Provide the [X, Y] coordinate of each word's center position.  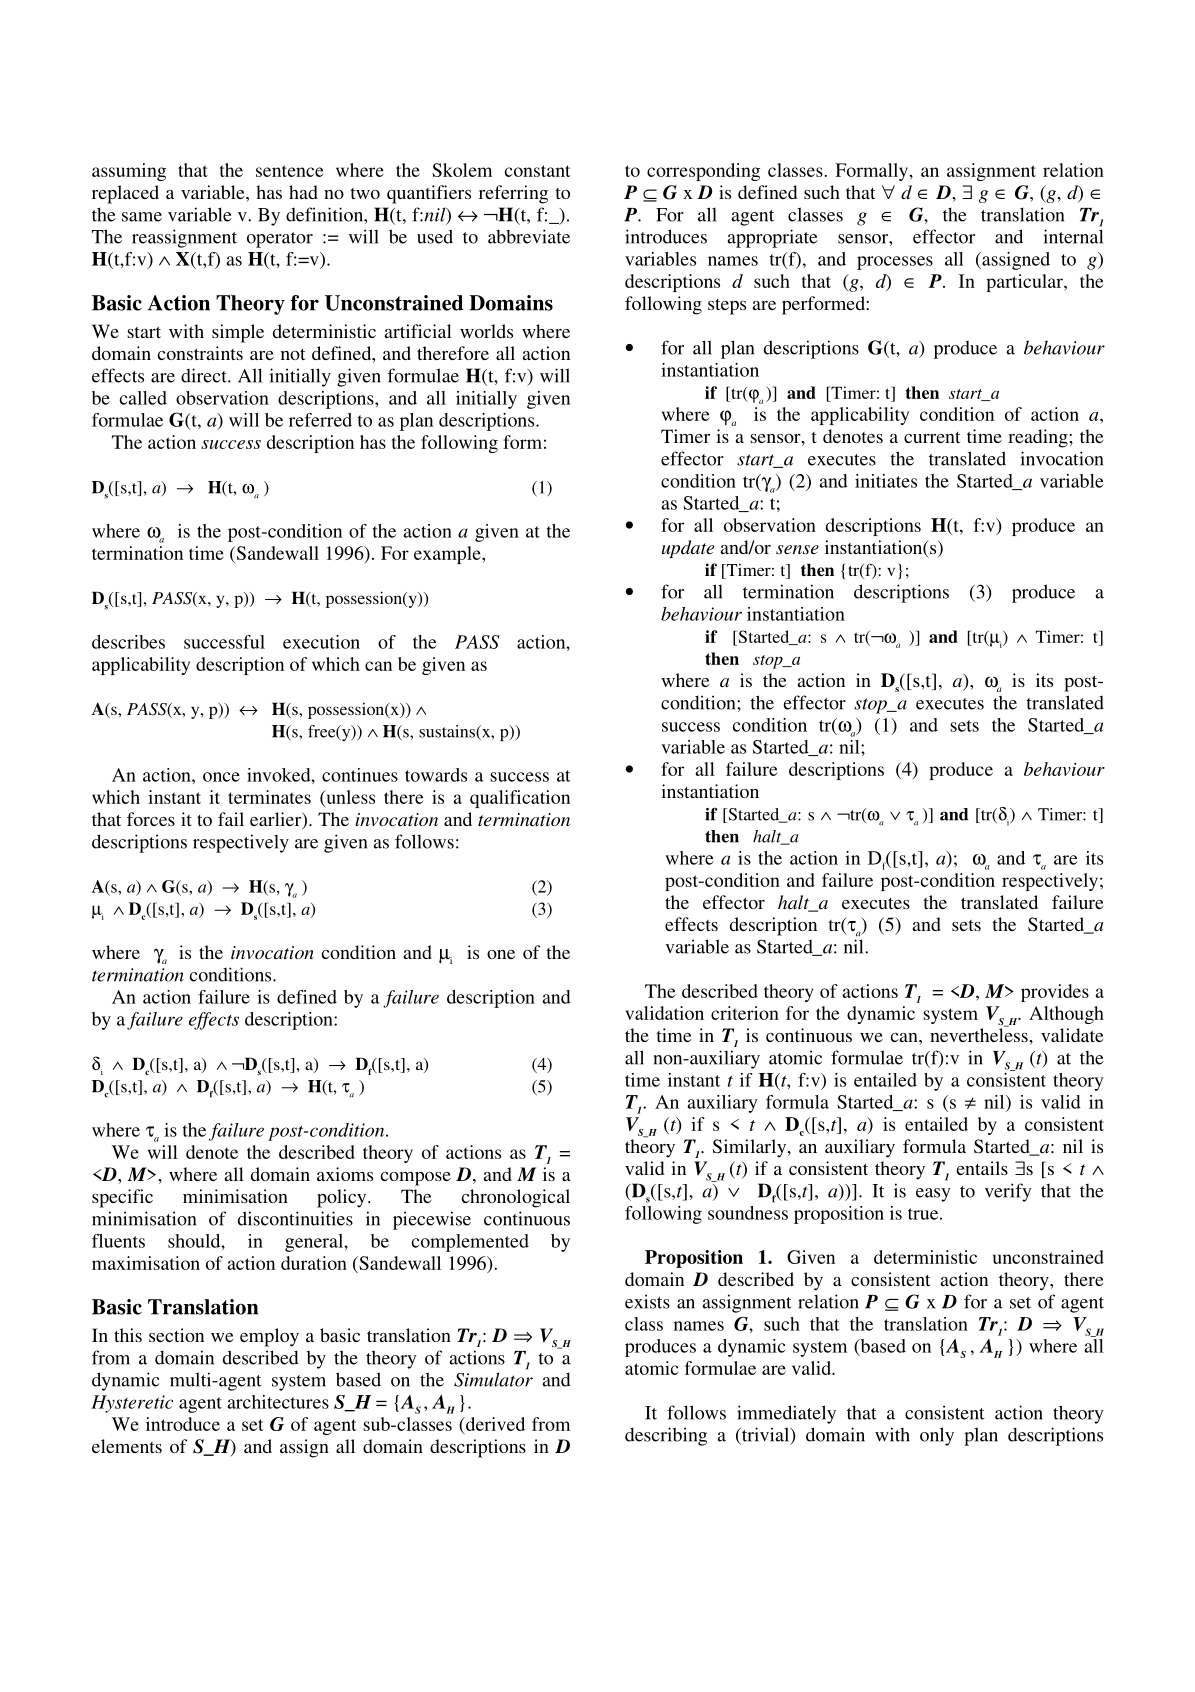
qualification [520, 799]
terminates [269, 797]
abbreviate [529, 236]
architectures [278, 1402]
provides [1055, 993]
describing [666, 1436]
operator [280, 240]
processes [895, 263]
